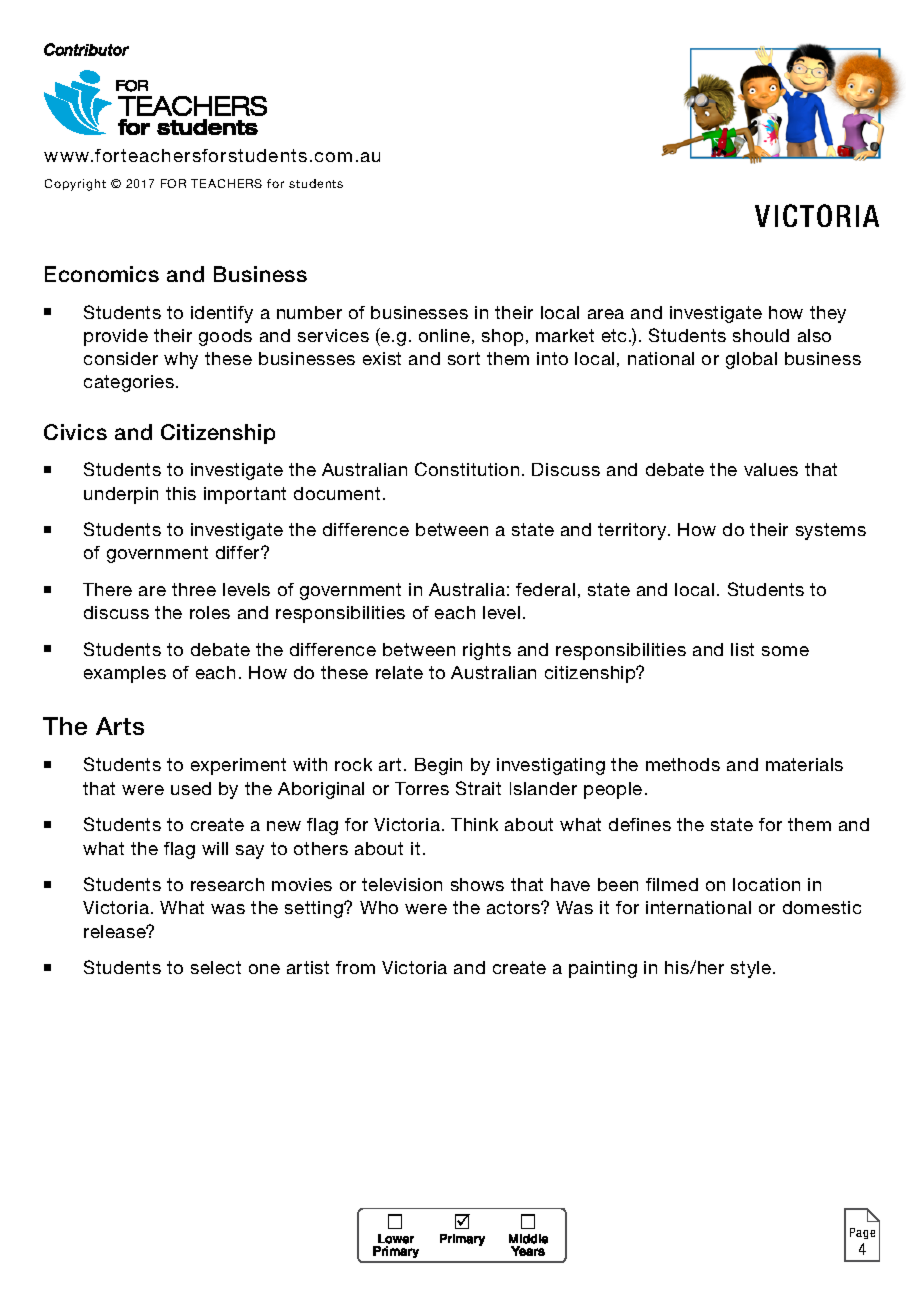 The width and height of the document is (924, 1308). I want to click on three, so click(194, 589).
